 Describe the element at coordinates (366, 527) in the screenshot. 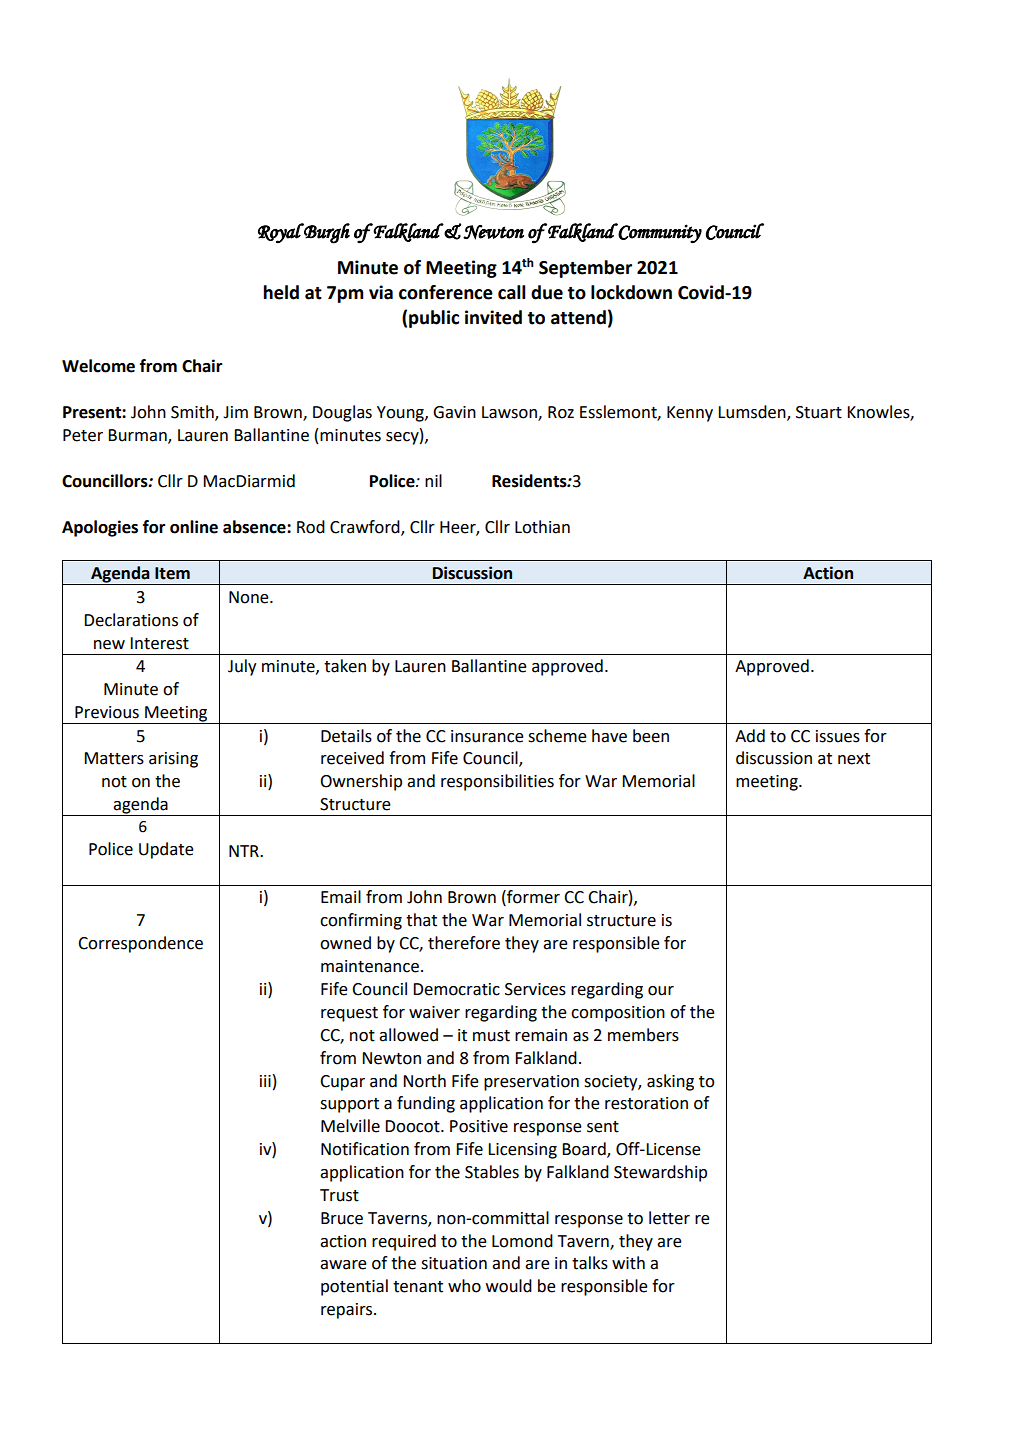

I see `Crawford` at that location.
